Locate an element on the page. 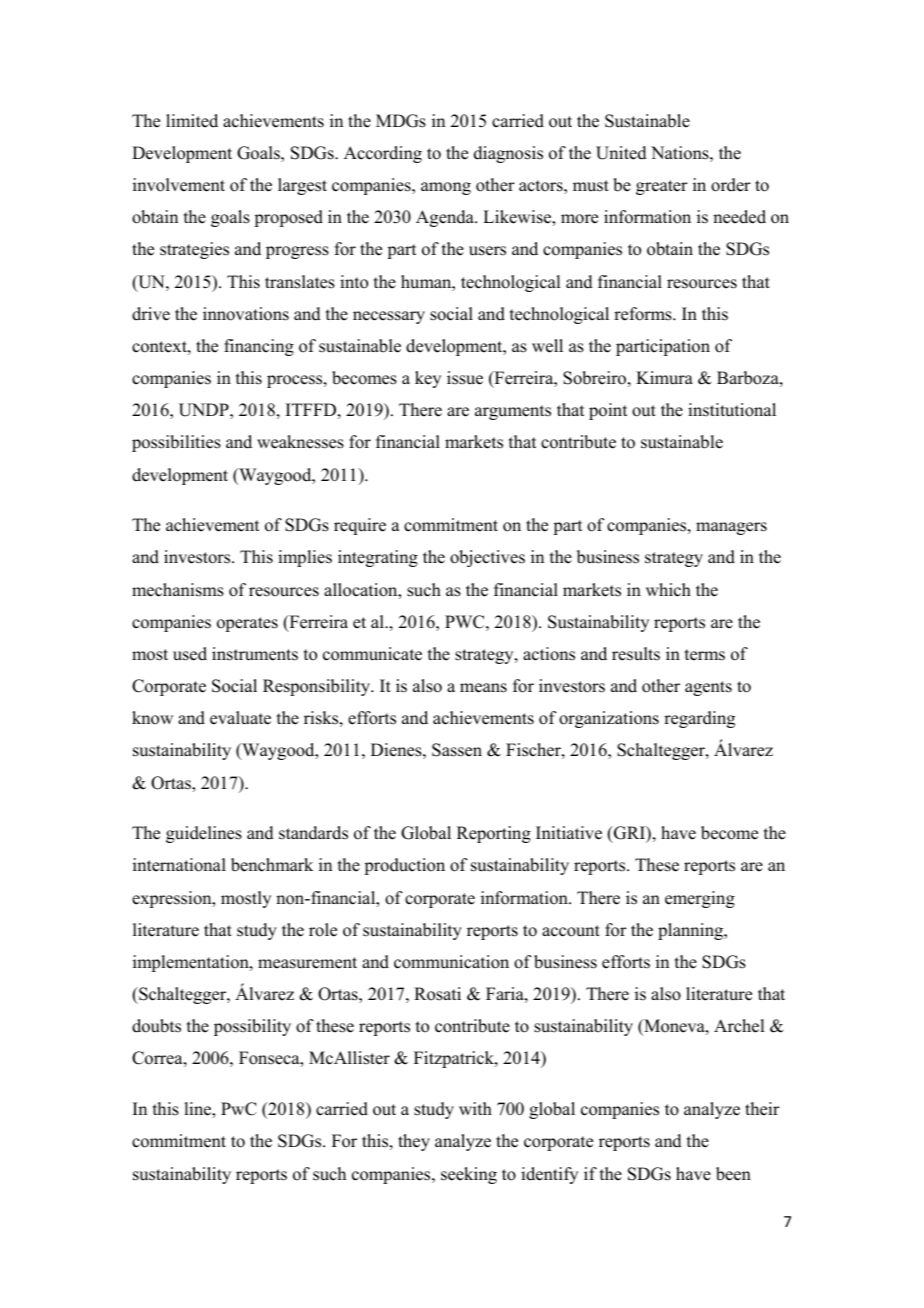 The height and width of the image is (1308, 924). emerging is located at coordinates (700, 899).
